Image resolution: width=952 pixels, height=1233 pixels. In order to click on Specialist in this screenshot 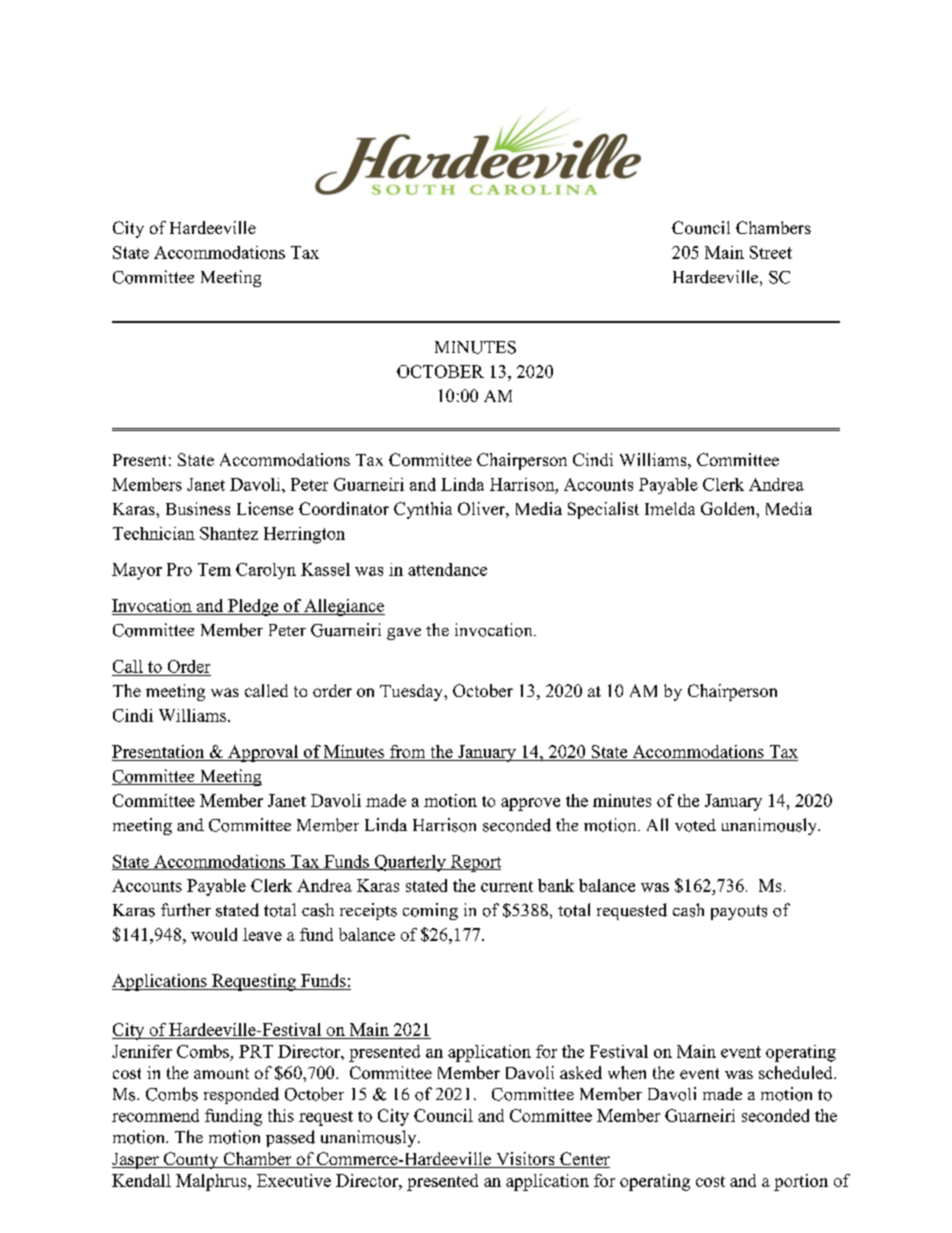, I will do `click(603, 510)`.
